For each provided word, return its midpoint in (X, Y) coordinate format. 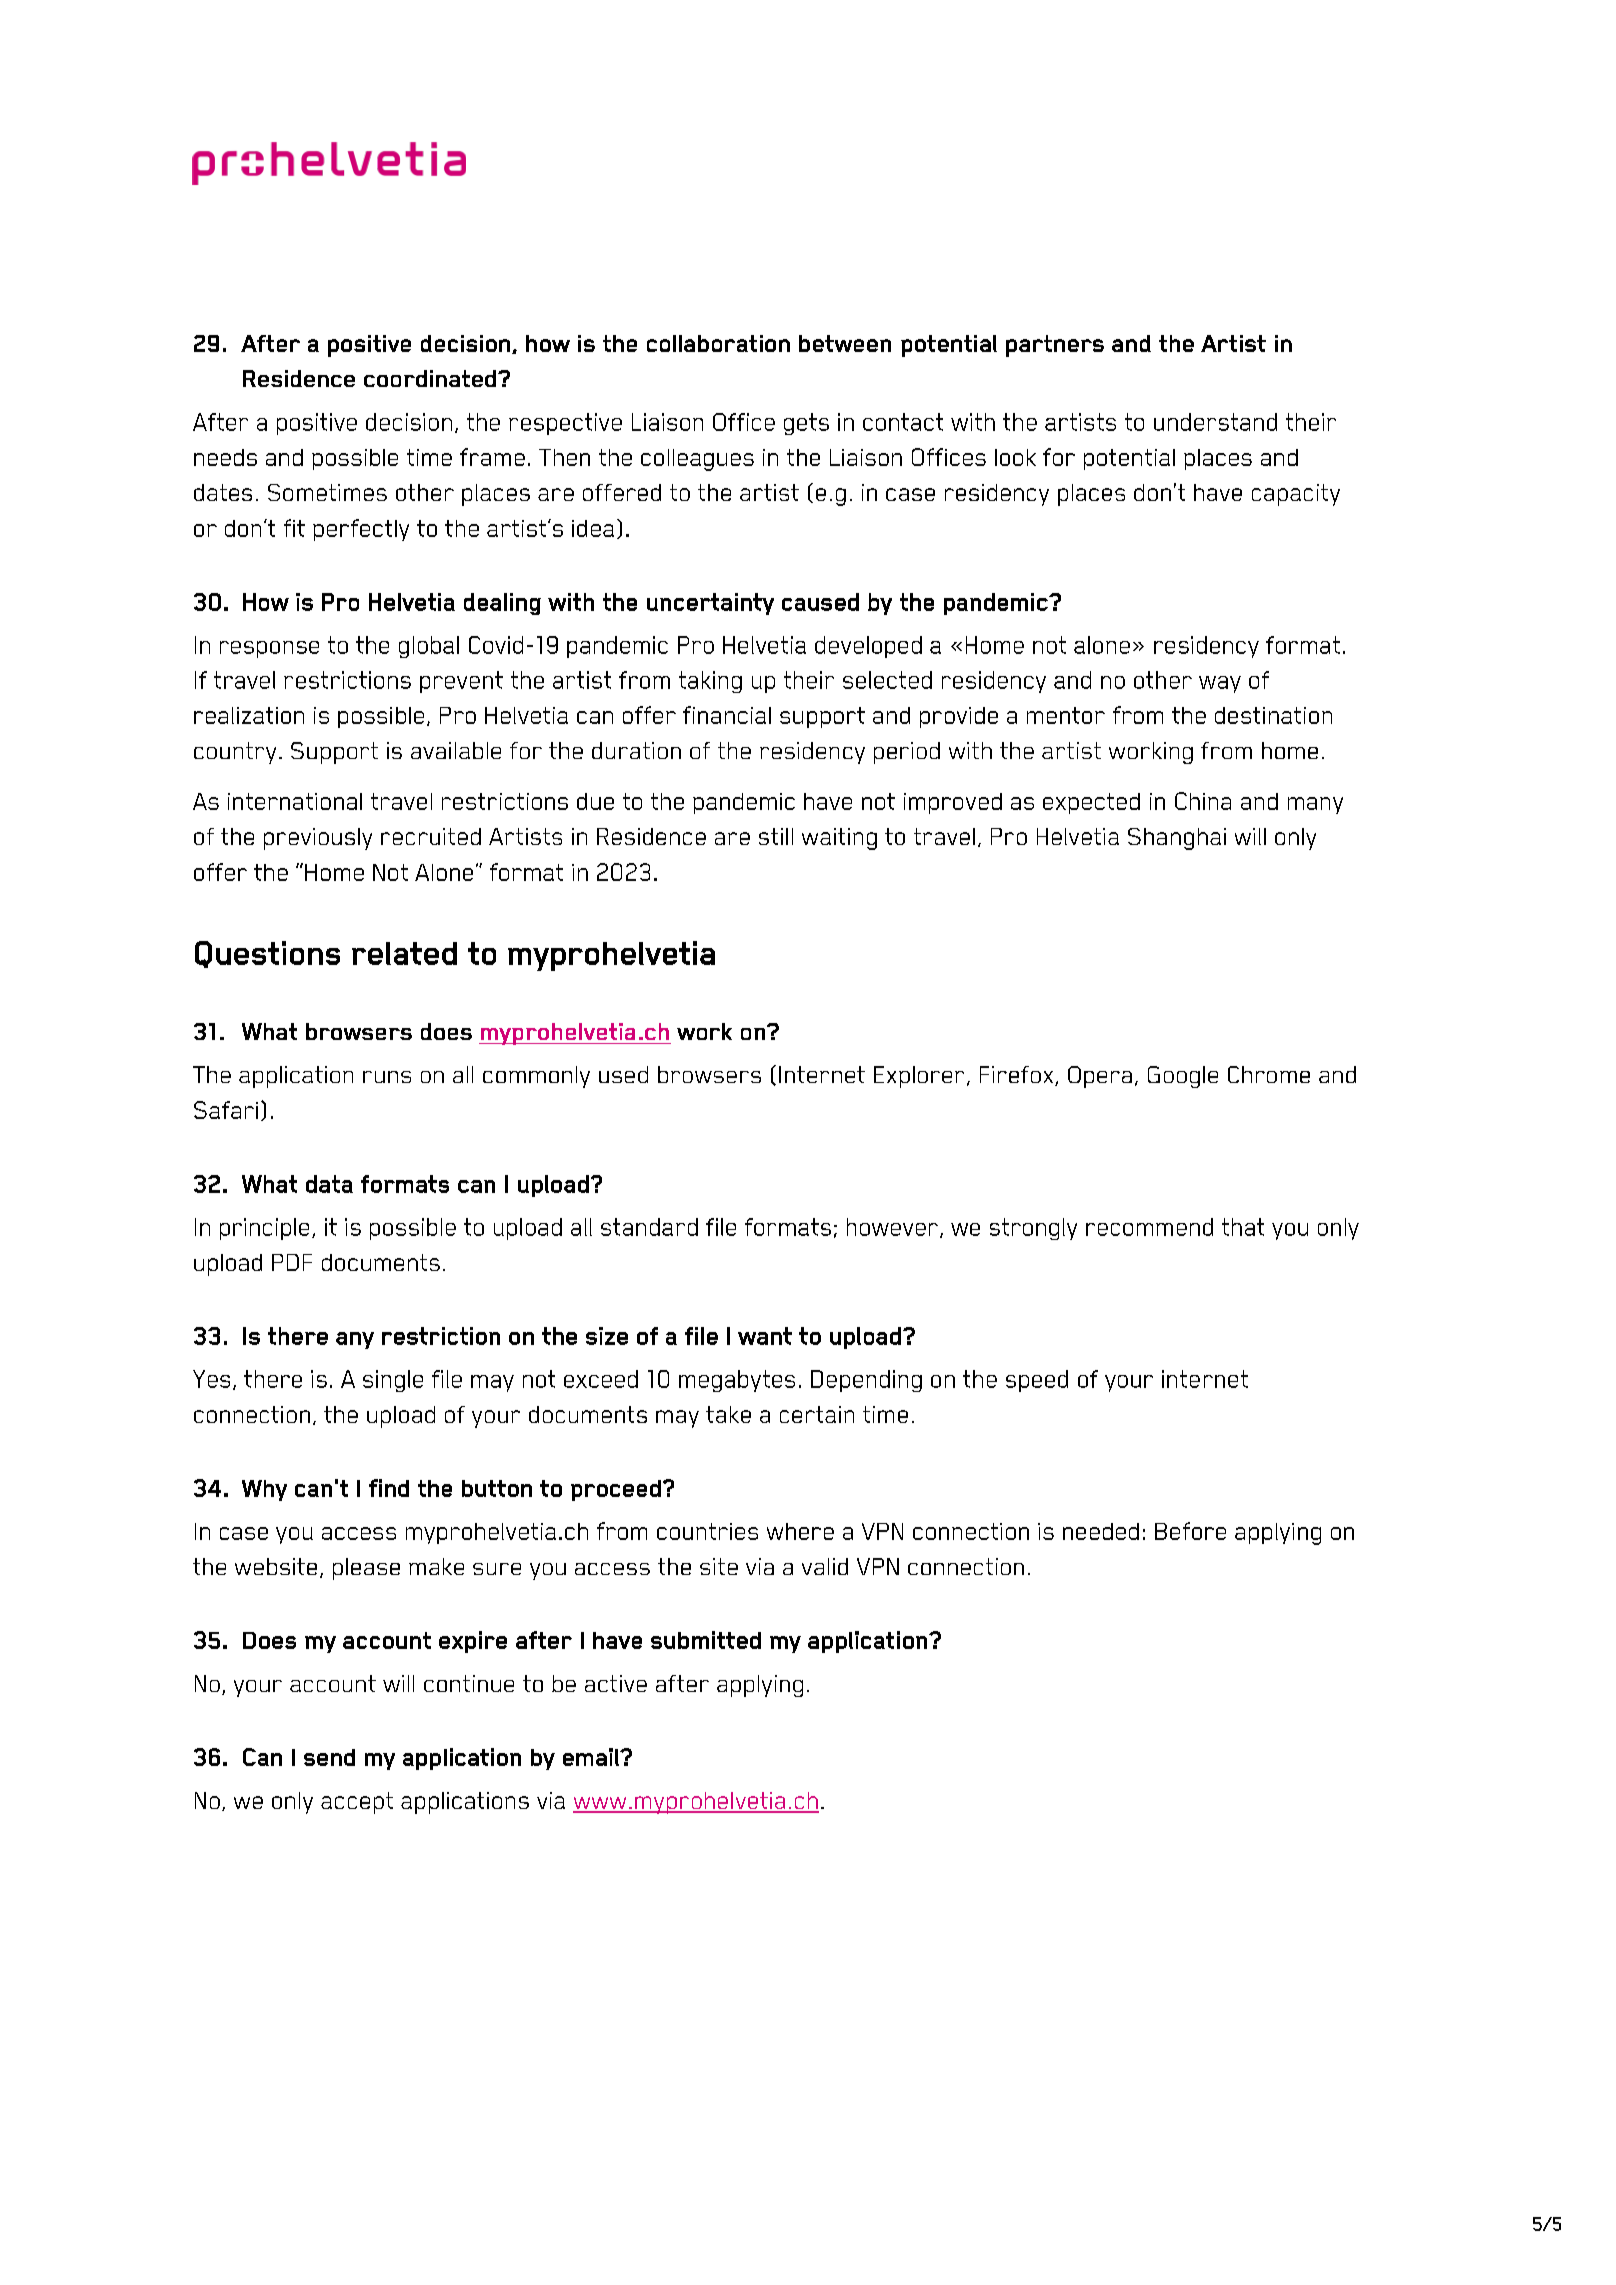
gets (806, 424)
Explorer (919, 1077)
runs (387, 1077)
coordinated (431, 378)
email (592, 1757)
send (329, 1757)
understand (1215, 422)
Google (1183, 1077)
